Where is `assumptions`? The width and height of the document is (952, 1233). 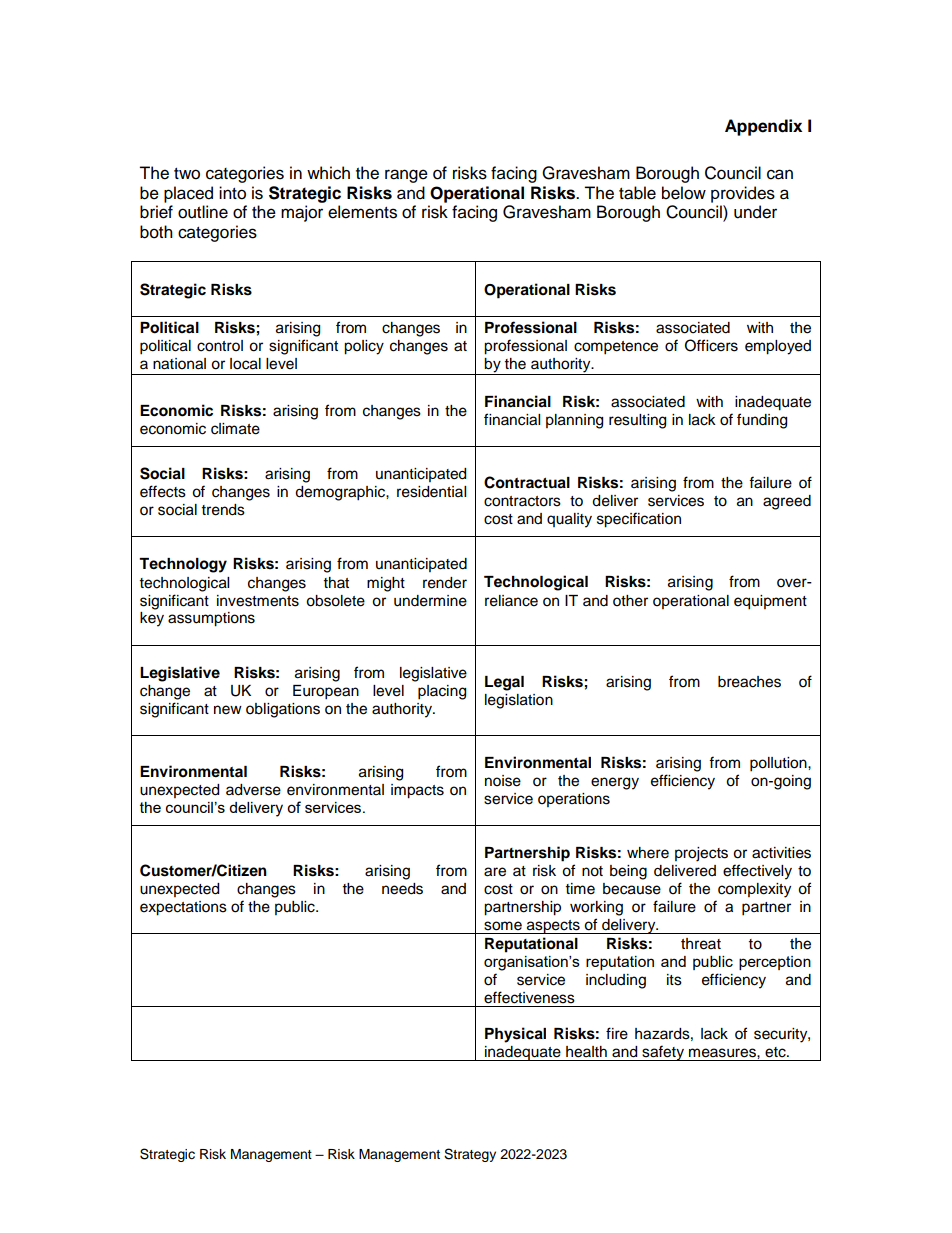
assumptions is located at coordinates (211, 619).
